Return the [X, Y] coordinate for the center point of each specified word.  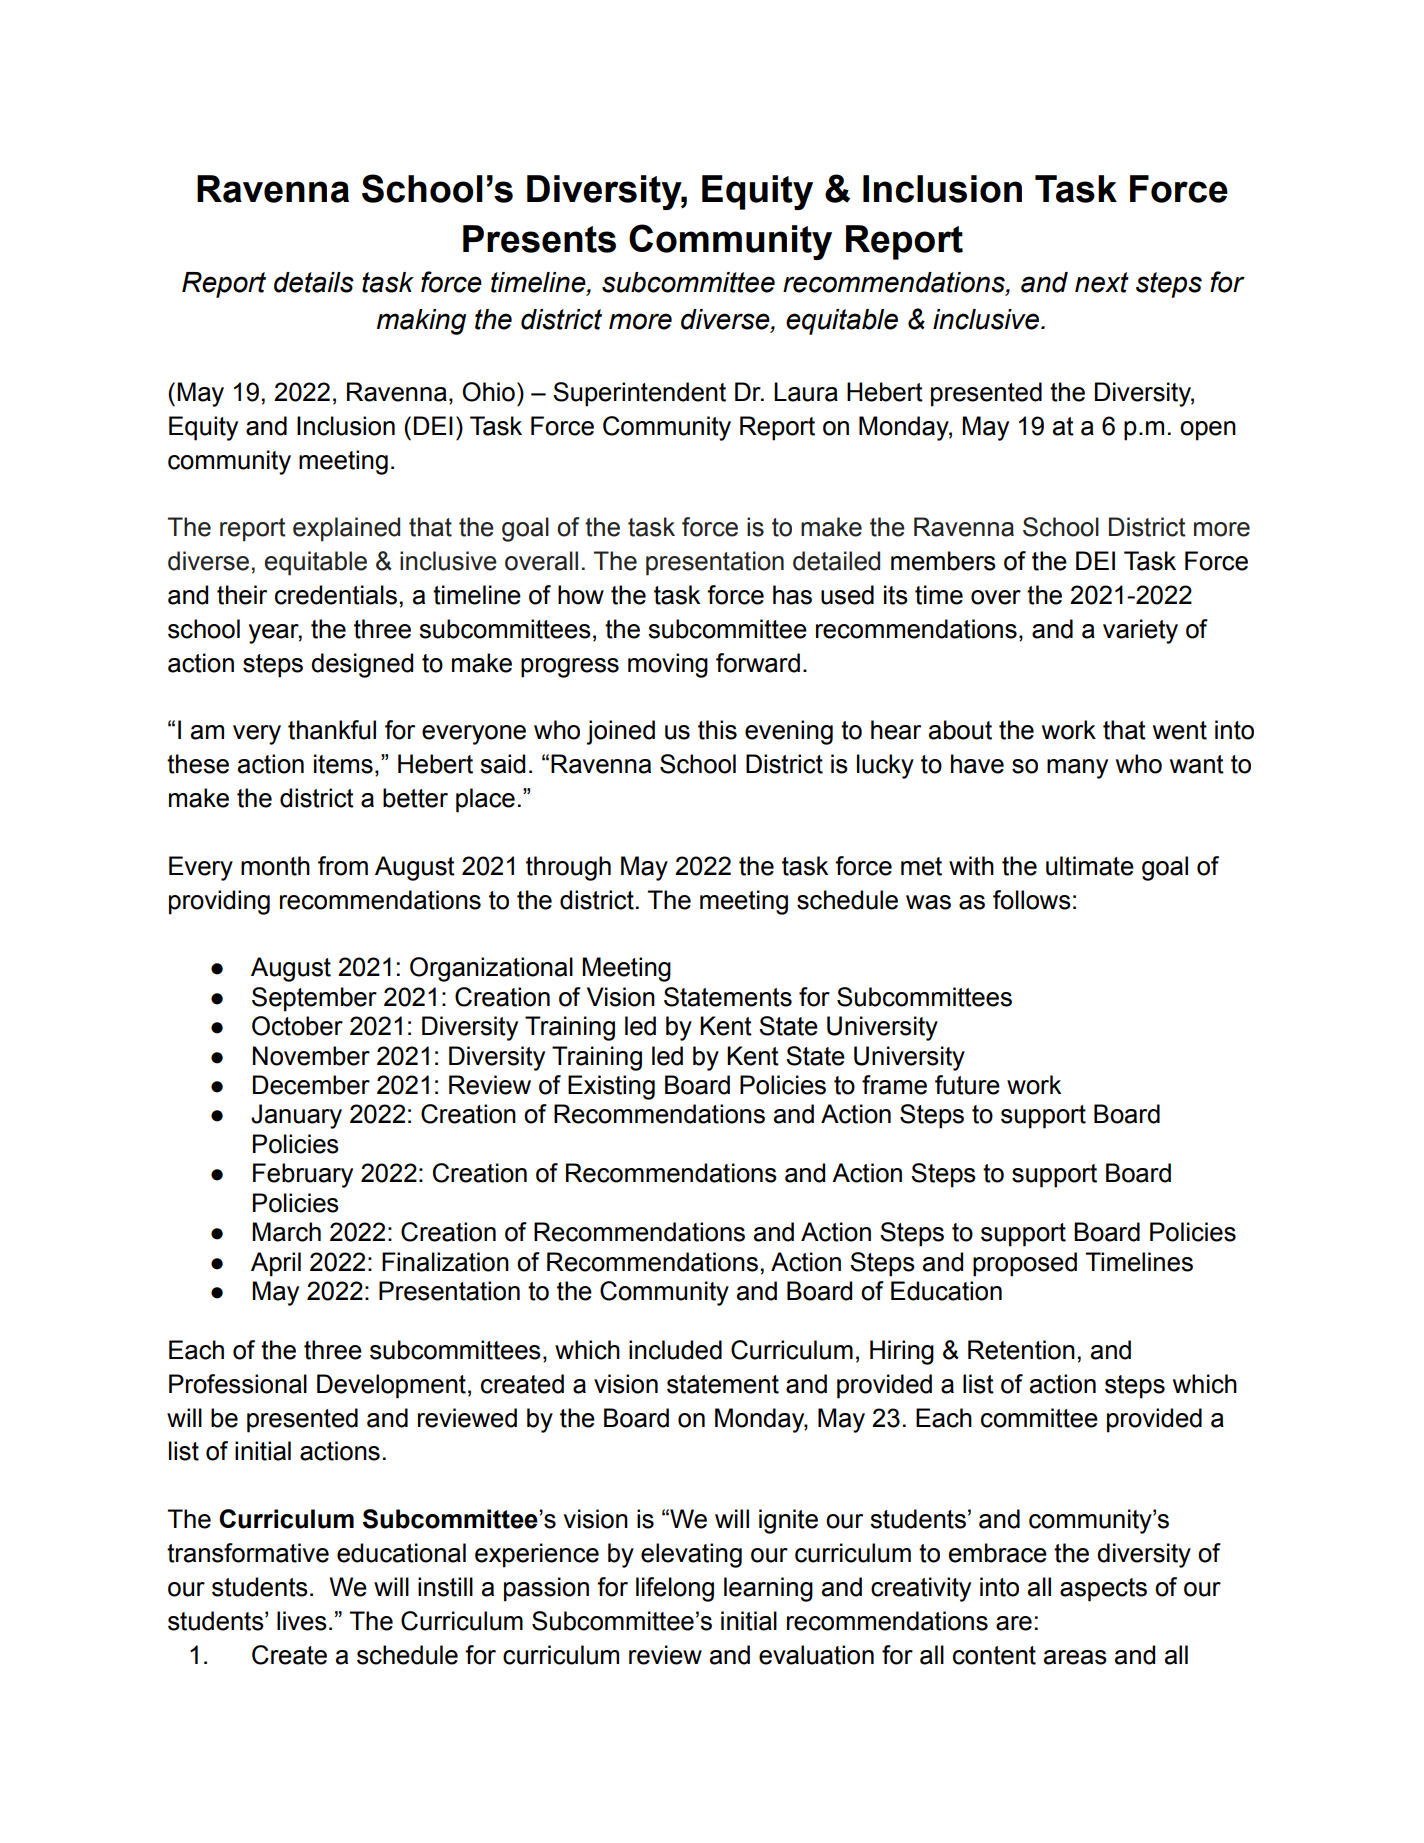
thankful [332, 730]
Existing [611, 1087]
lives [302, 1621]
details [314, 282]
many [1077, 769]
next [1102, 282]
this [717, 730]
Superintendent [639, 394]
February [303, 1175]
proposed [1025, 1264]
